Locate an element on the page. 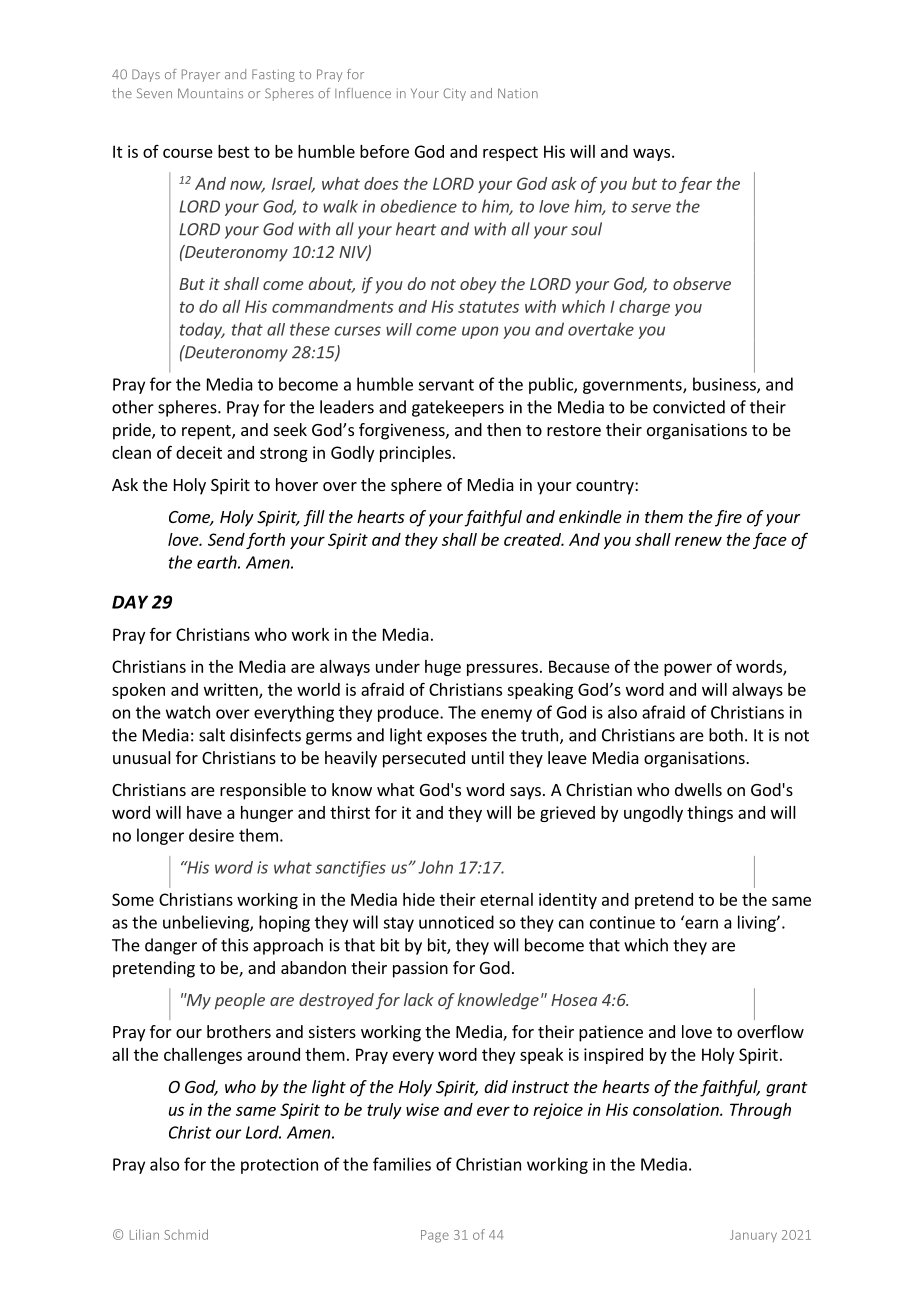  Schmid is located at coordinates (186, 1234).
